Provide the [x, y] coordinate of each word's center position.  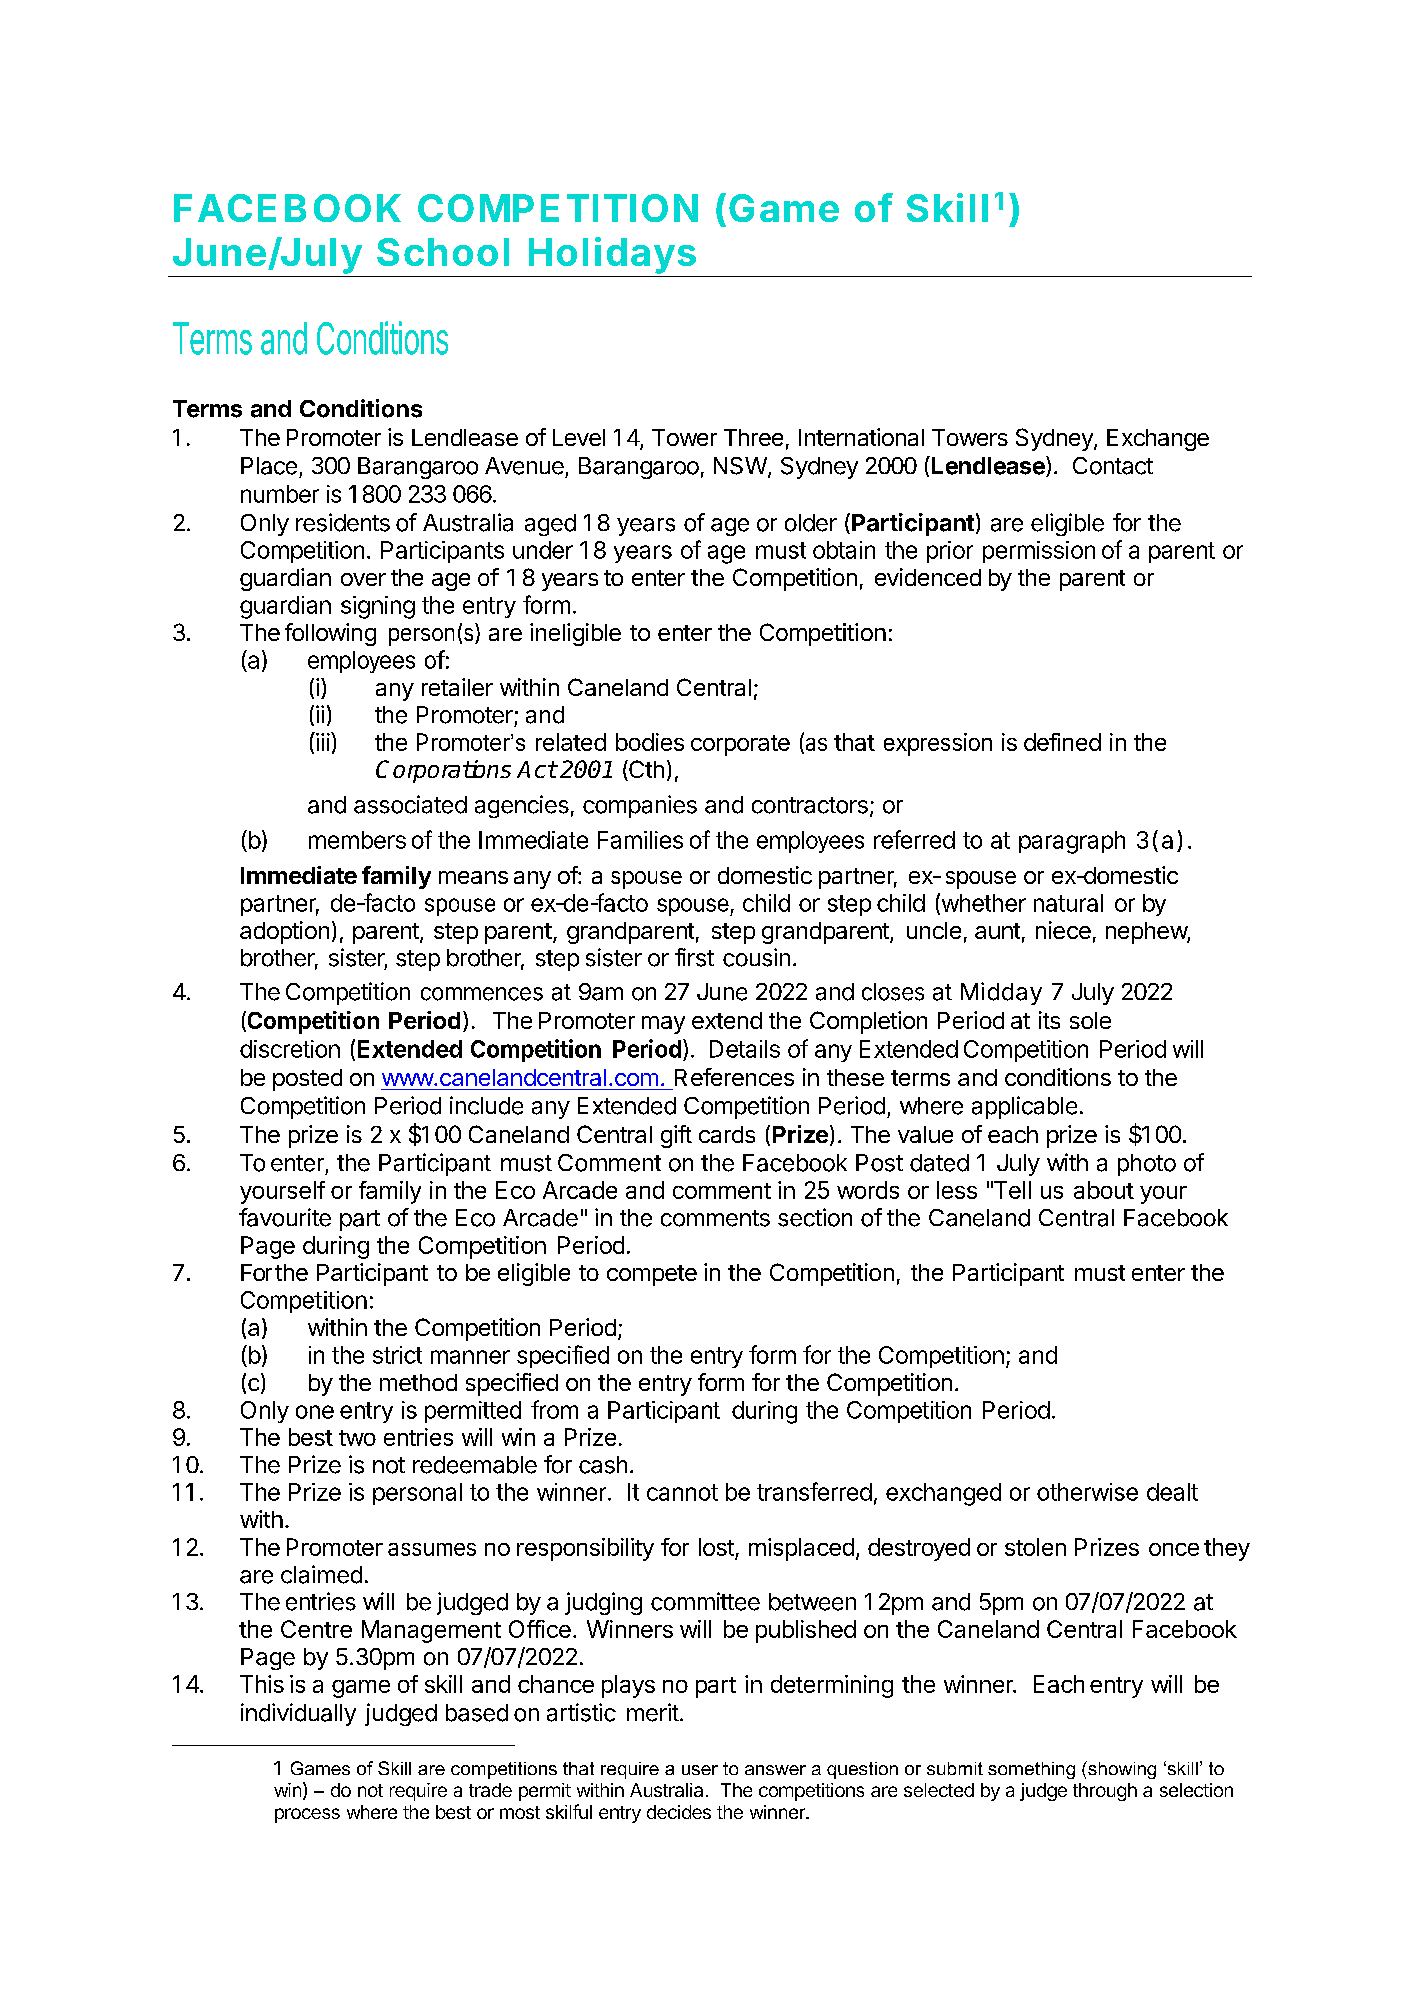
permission [1039, 552]
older [811, 523]
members [357, 840]
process [307, 1815]
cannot [682, 1492]
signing [378, 607]
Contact [1113, 466]
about [1104, 1190]
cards [727, 1134]
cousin [756, 957]
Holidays [612, 255]
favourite [285, 1217]
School [443, 252]
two [357, 1438]
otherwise [1087, 1492]
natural [1068, 903]
